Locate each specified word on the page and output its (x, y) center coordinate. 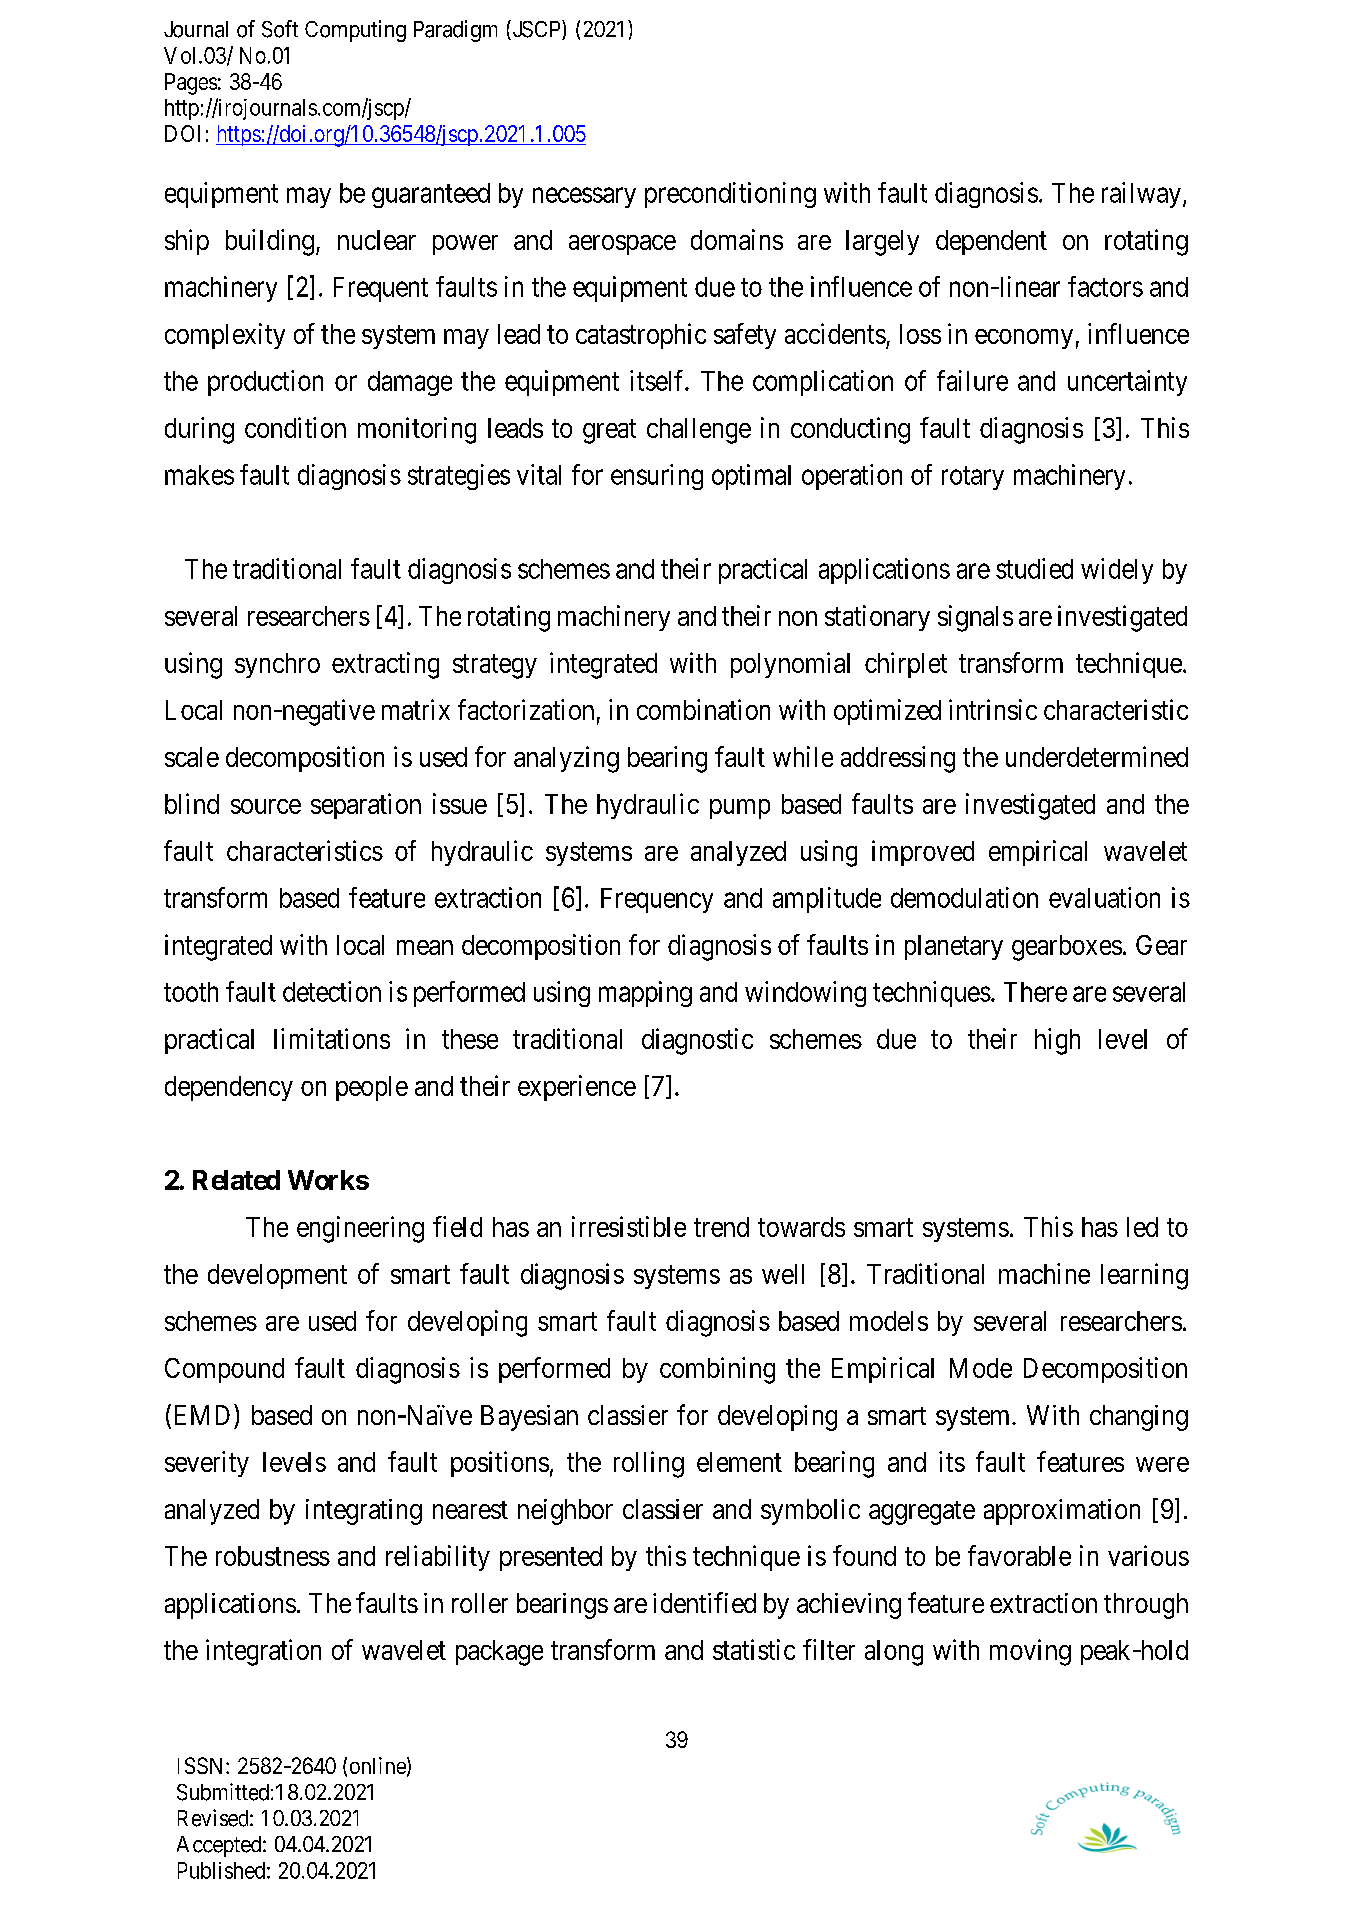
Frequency (657, 900)
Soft (280, 29)
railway (1141, 195)
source (266, 806)
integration (263, 1652)
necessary (584, 198)
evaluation (1104, 897)
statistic (754, 1649)
